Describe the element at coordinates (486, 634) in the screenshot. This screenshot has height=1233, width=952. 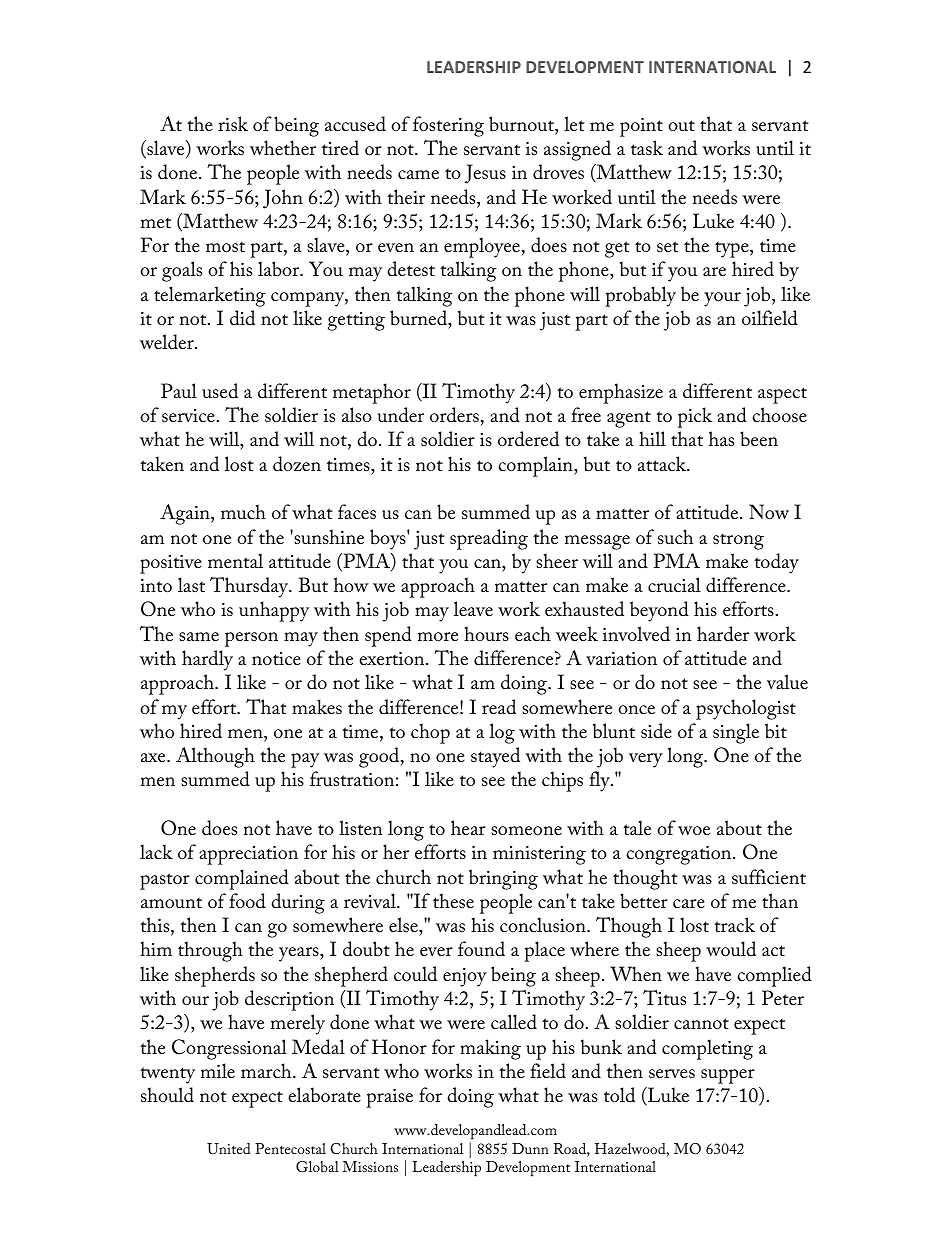
I see `hours` at that location.
